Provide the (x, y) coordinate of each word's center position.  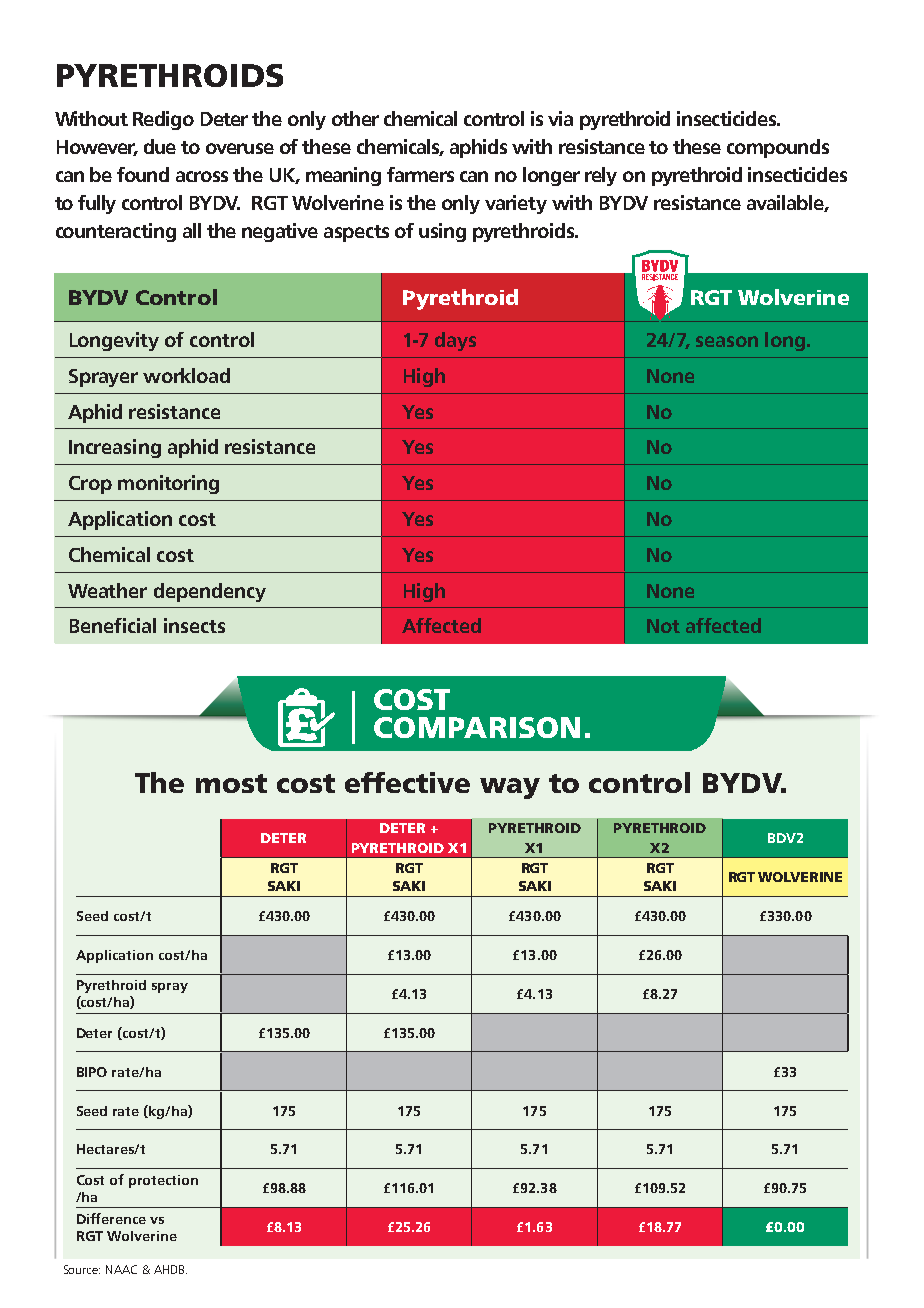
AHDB (170, 1269)
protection (163, 1181)
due (160, 146)
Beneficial (113, 625)
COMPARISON (477, 727)
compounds (778, 148)
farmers (420, 174)
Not (663, 626)
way (510, 788)
